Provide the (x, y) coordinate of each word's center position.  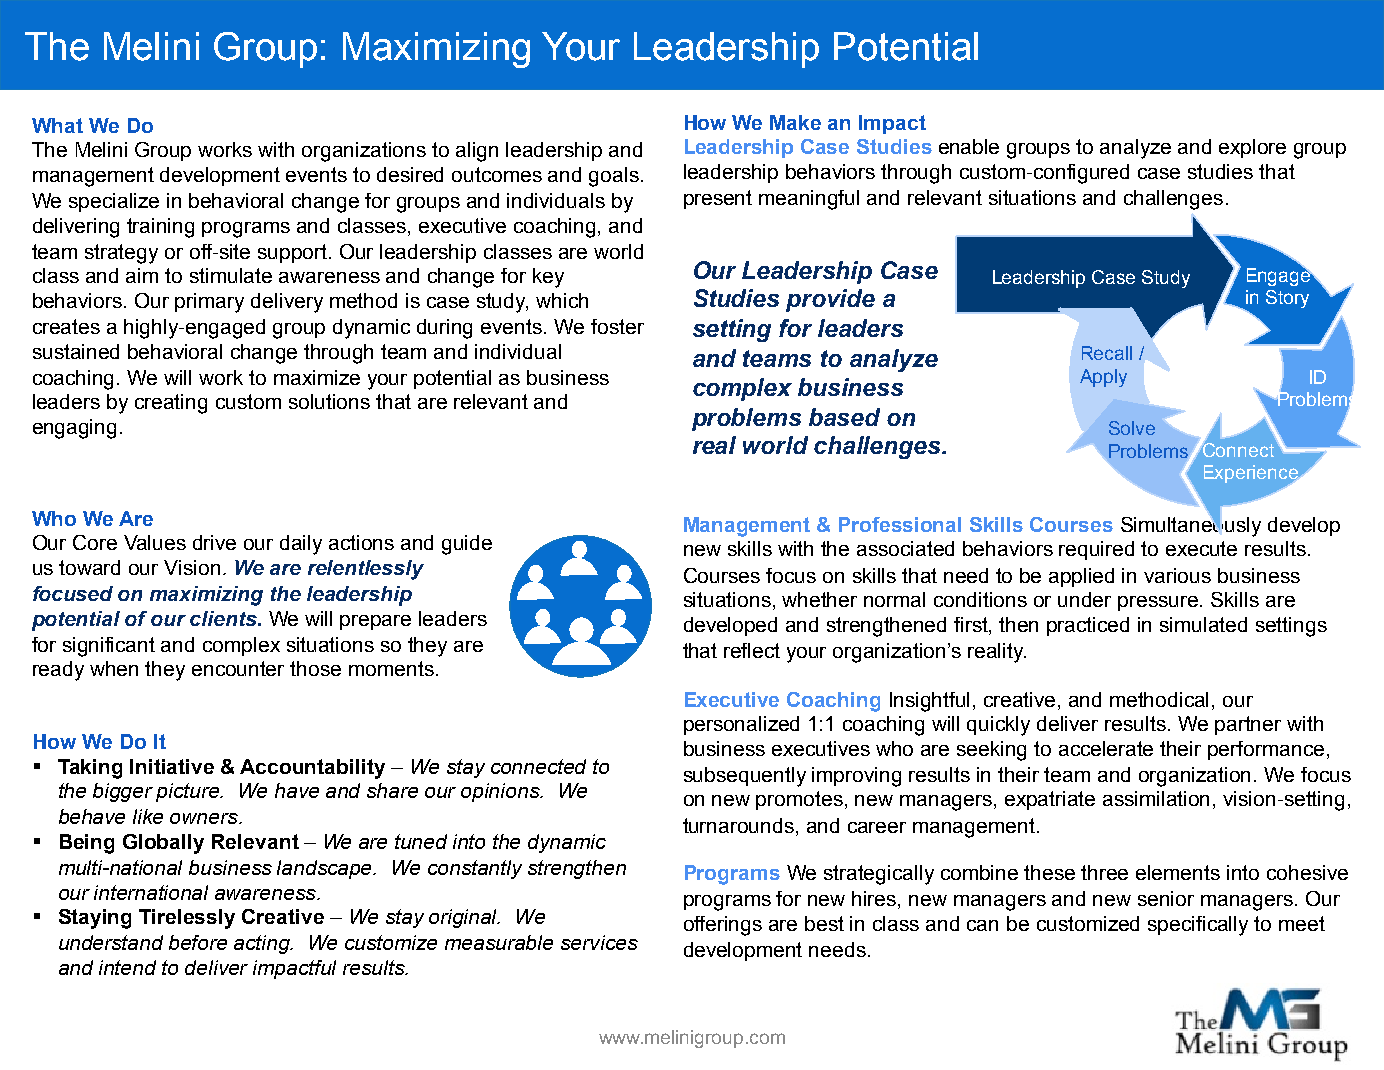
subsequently (745, 777)
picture (189, 792)
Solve (1132, 428)
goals (614, 177)
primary (209, 303)
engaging (74, 429)
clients (224, 618)
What (57, 125)
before (198, 942)
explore (1252, 148)
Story (1287, 299)
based (844, 417)
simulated (1203, 624)
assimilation (1156, 798)
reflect (752, 650)
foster (617, 326)
